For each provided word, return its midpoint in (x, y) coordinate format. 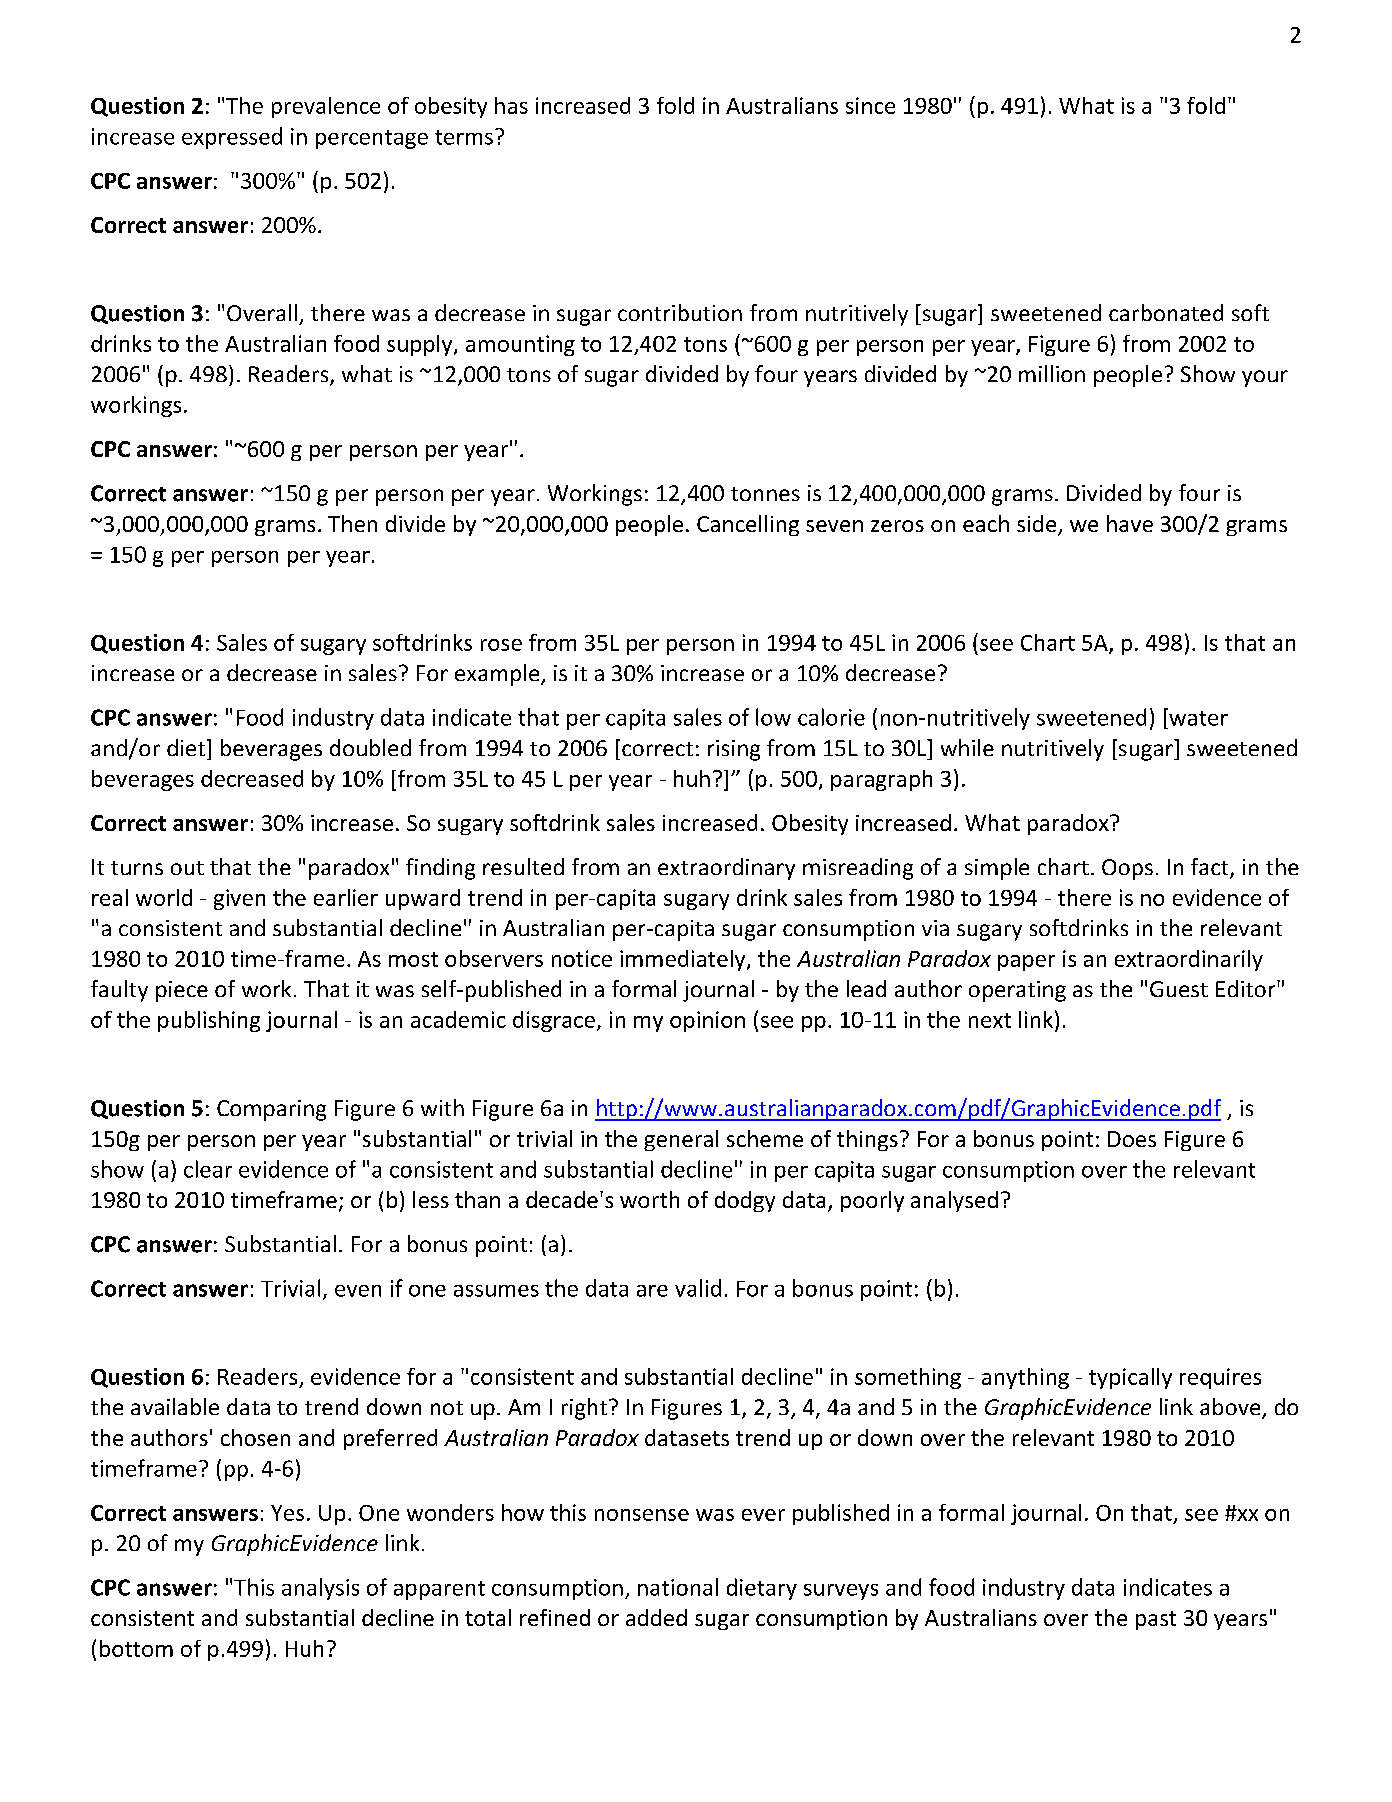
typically (1130, 1378)
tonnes (765, 494)
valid (698, 1288)
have (1130, 523)
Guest (1179, 989)
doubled (370, 747)
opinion (707, 1021)
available (175, 1406)
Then (352, 523)
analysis (320, 1589)
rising (734, 750)
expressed (232, 138)
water (1197, 717)
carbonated (1166, 312)
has (511, 105)
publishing (209, 1021)
